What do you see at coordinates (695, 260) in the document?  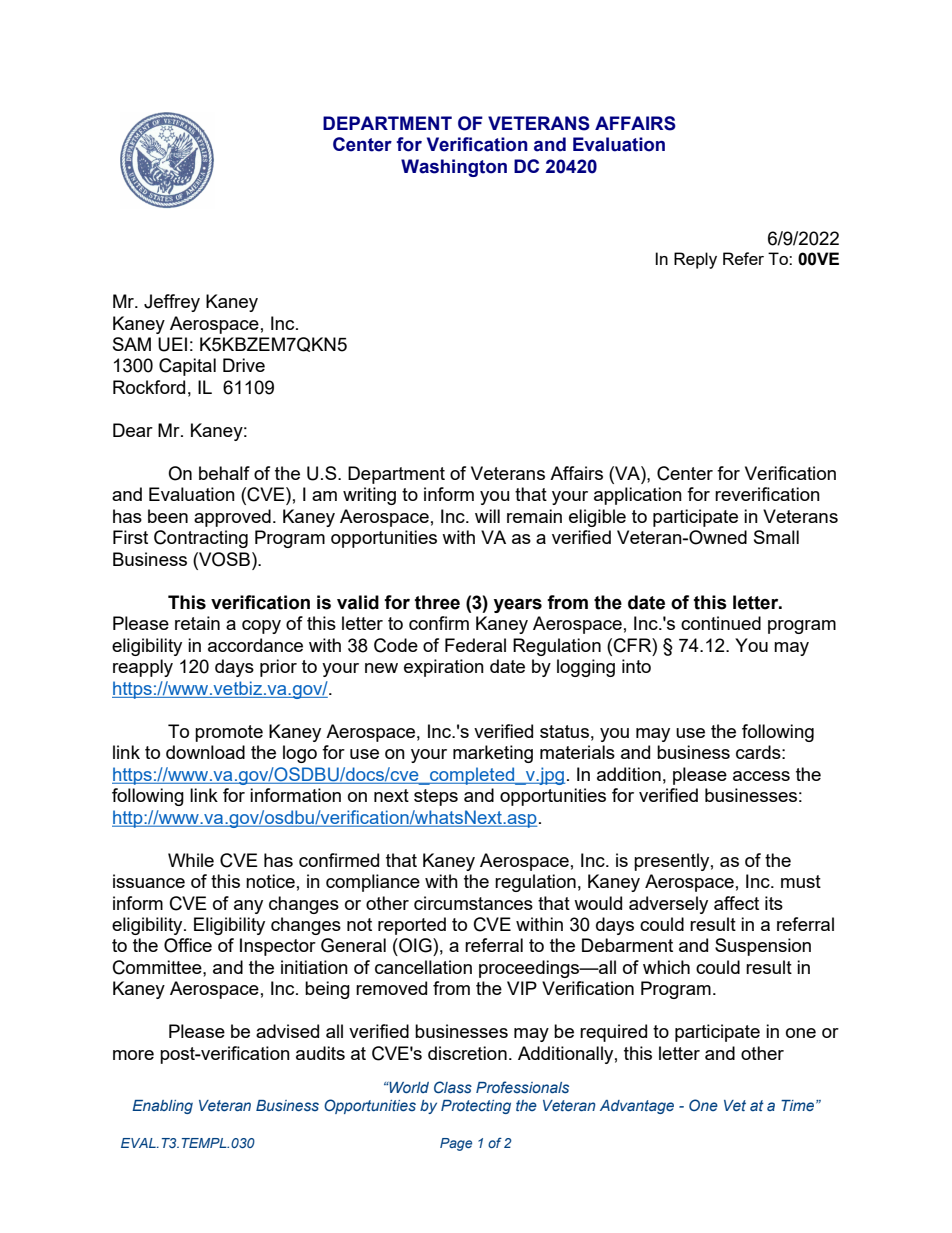 I see `Reply` at bounding box center [695, 260].
